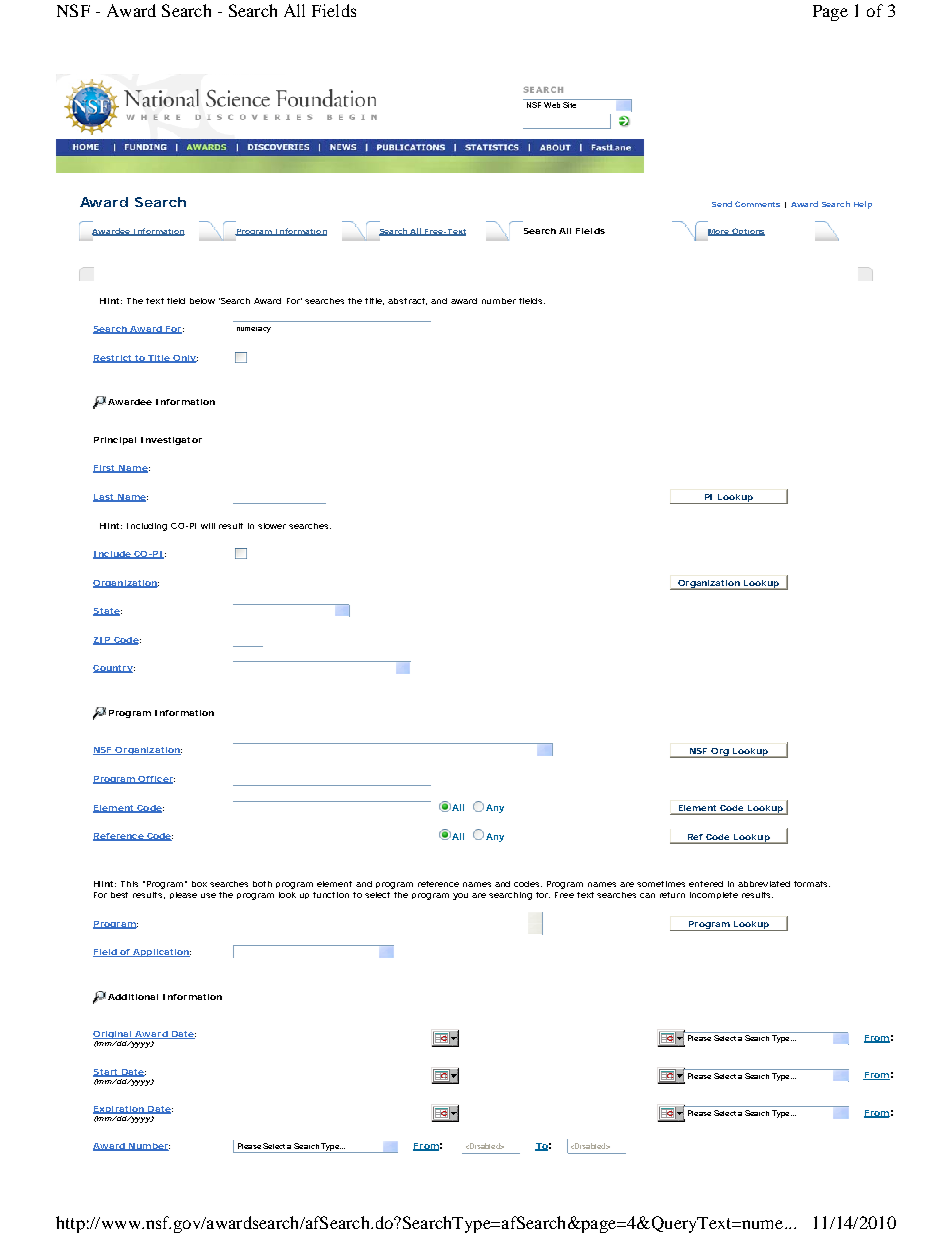 The height and width of the document is (1233, 952). What do you see at coordinates (274, 526) in the document?
I see `slower` at bounding box center [274, 526].
